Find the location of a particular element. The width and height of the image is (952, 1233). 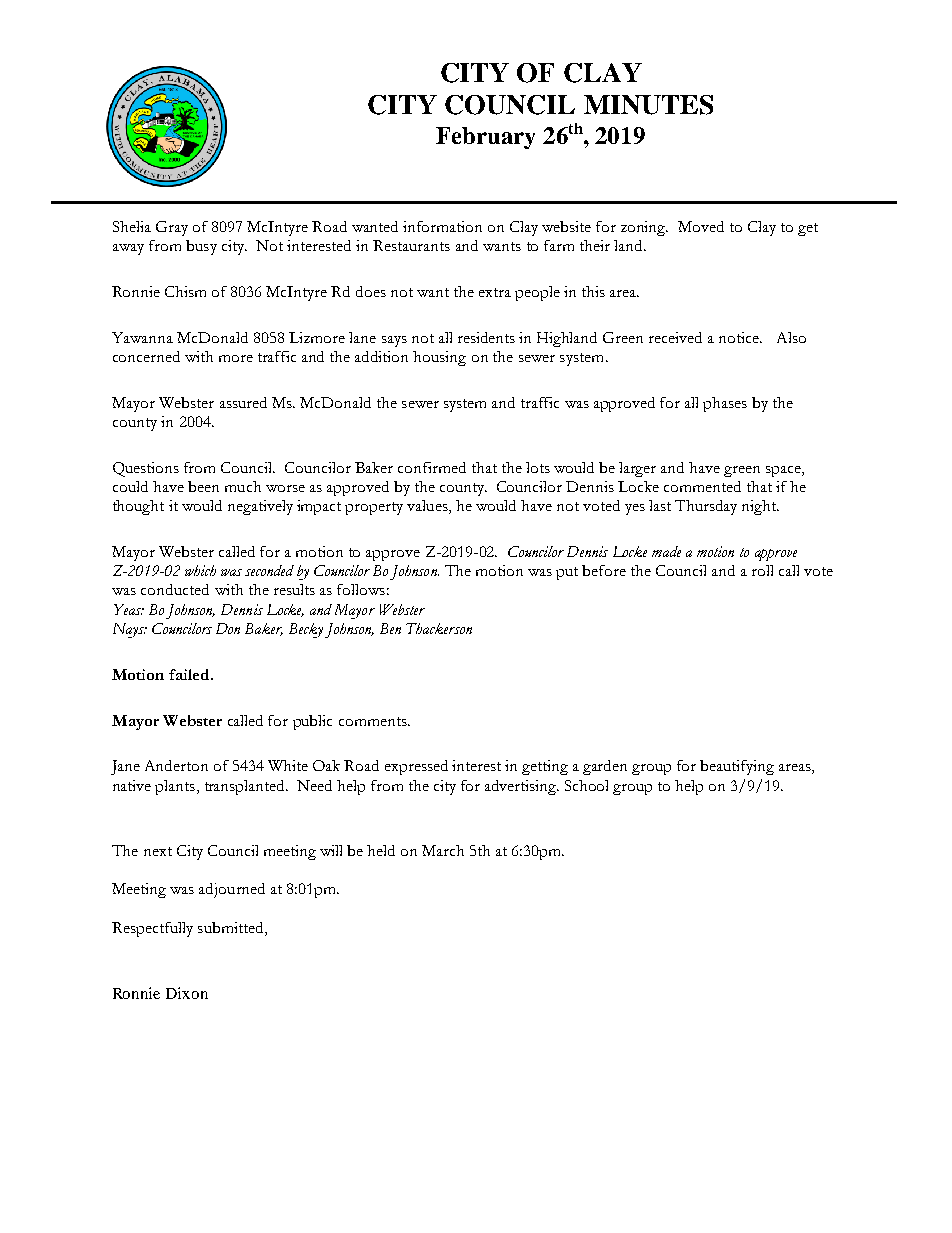

made is located at coordinates (666, 551).
